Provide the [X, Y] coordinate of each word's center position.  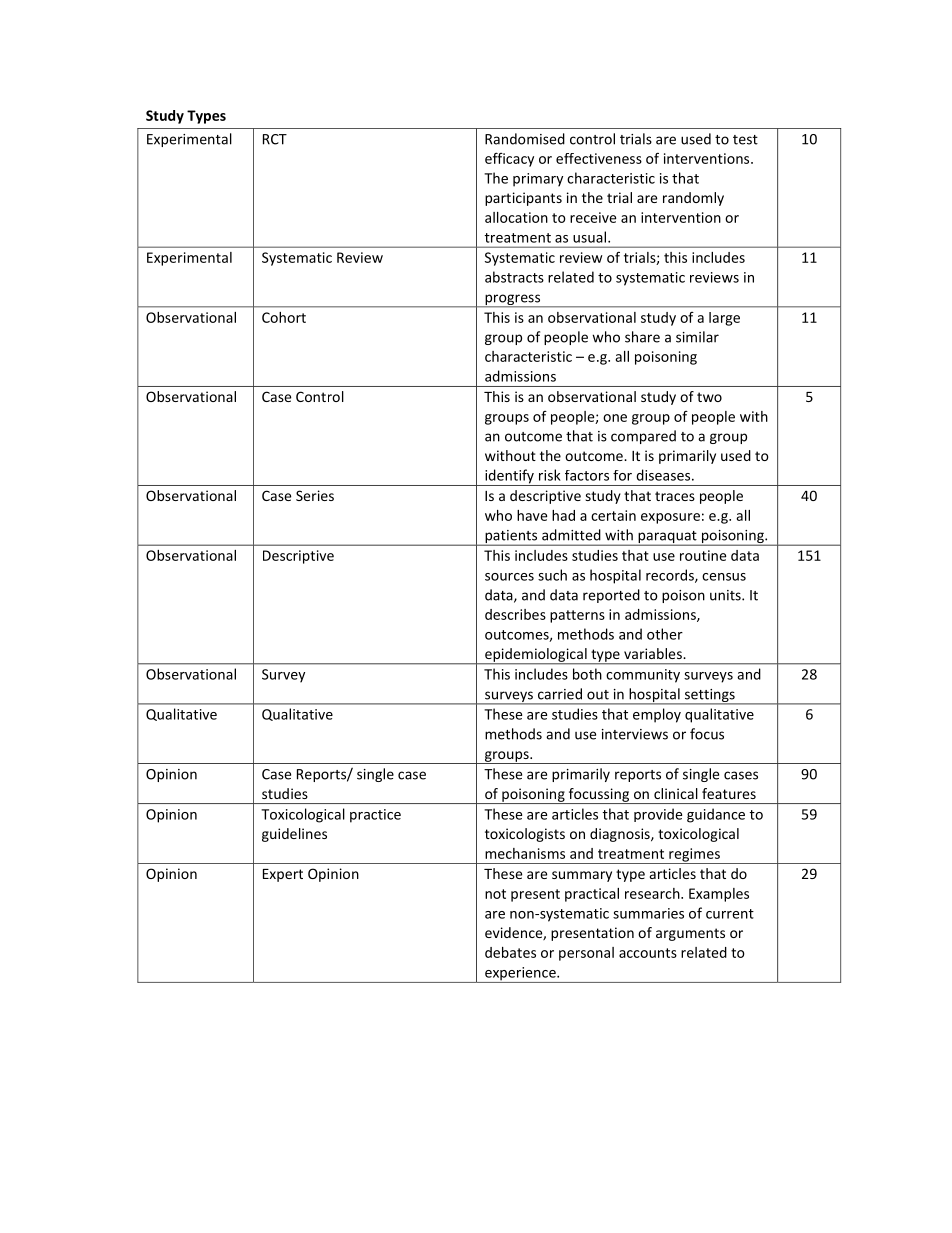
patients [511, 538]
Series [315, 495]
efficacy [509, 159]
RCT [275, 139]
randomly [693, 199]
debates [510, 952]
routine [703, 555]
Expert [283, 875]
